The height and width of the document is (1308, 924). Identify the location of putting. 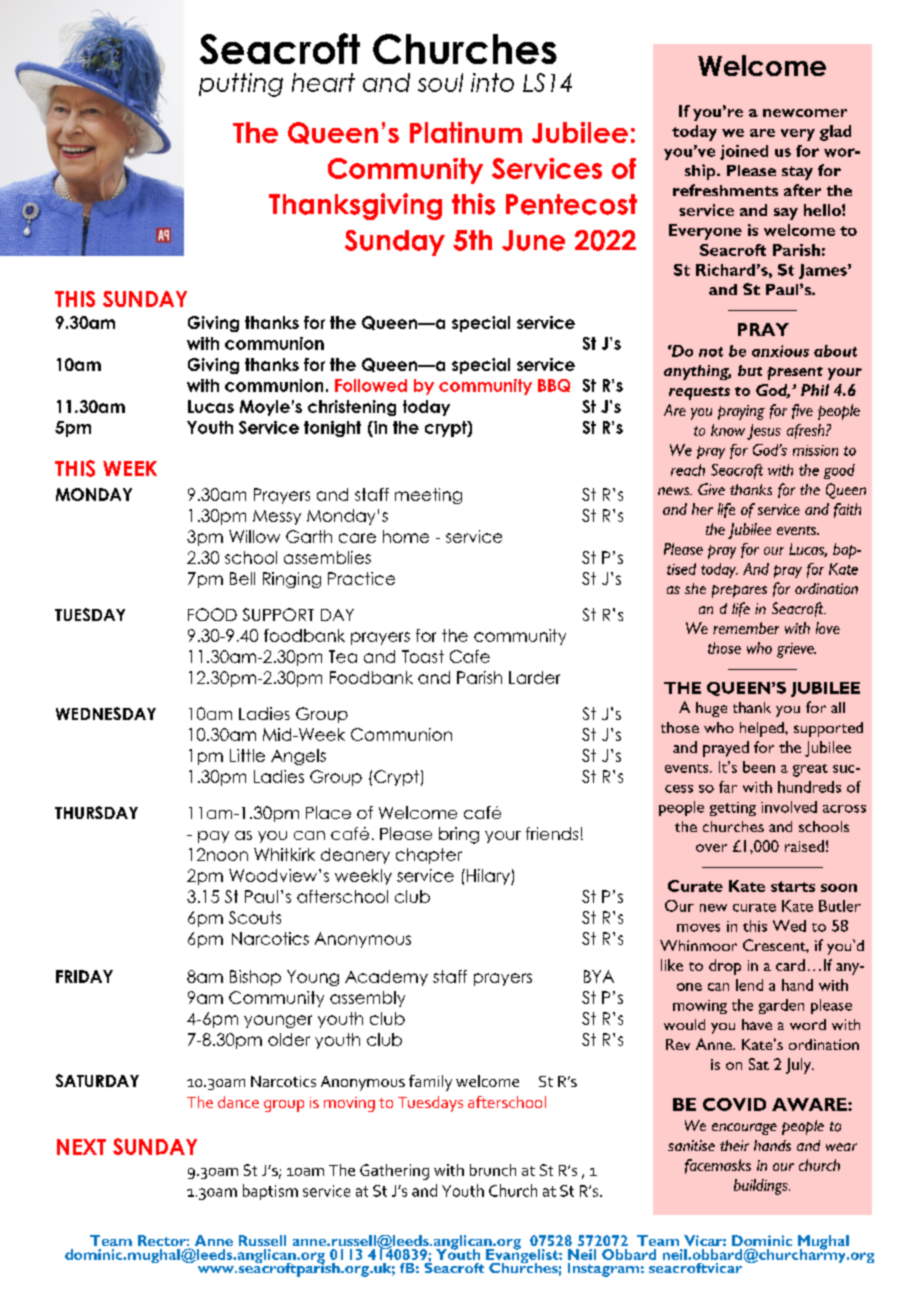
(241, 85).
